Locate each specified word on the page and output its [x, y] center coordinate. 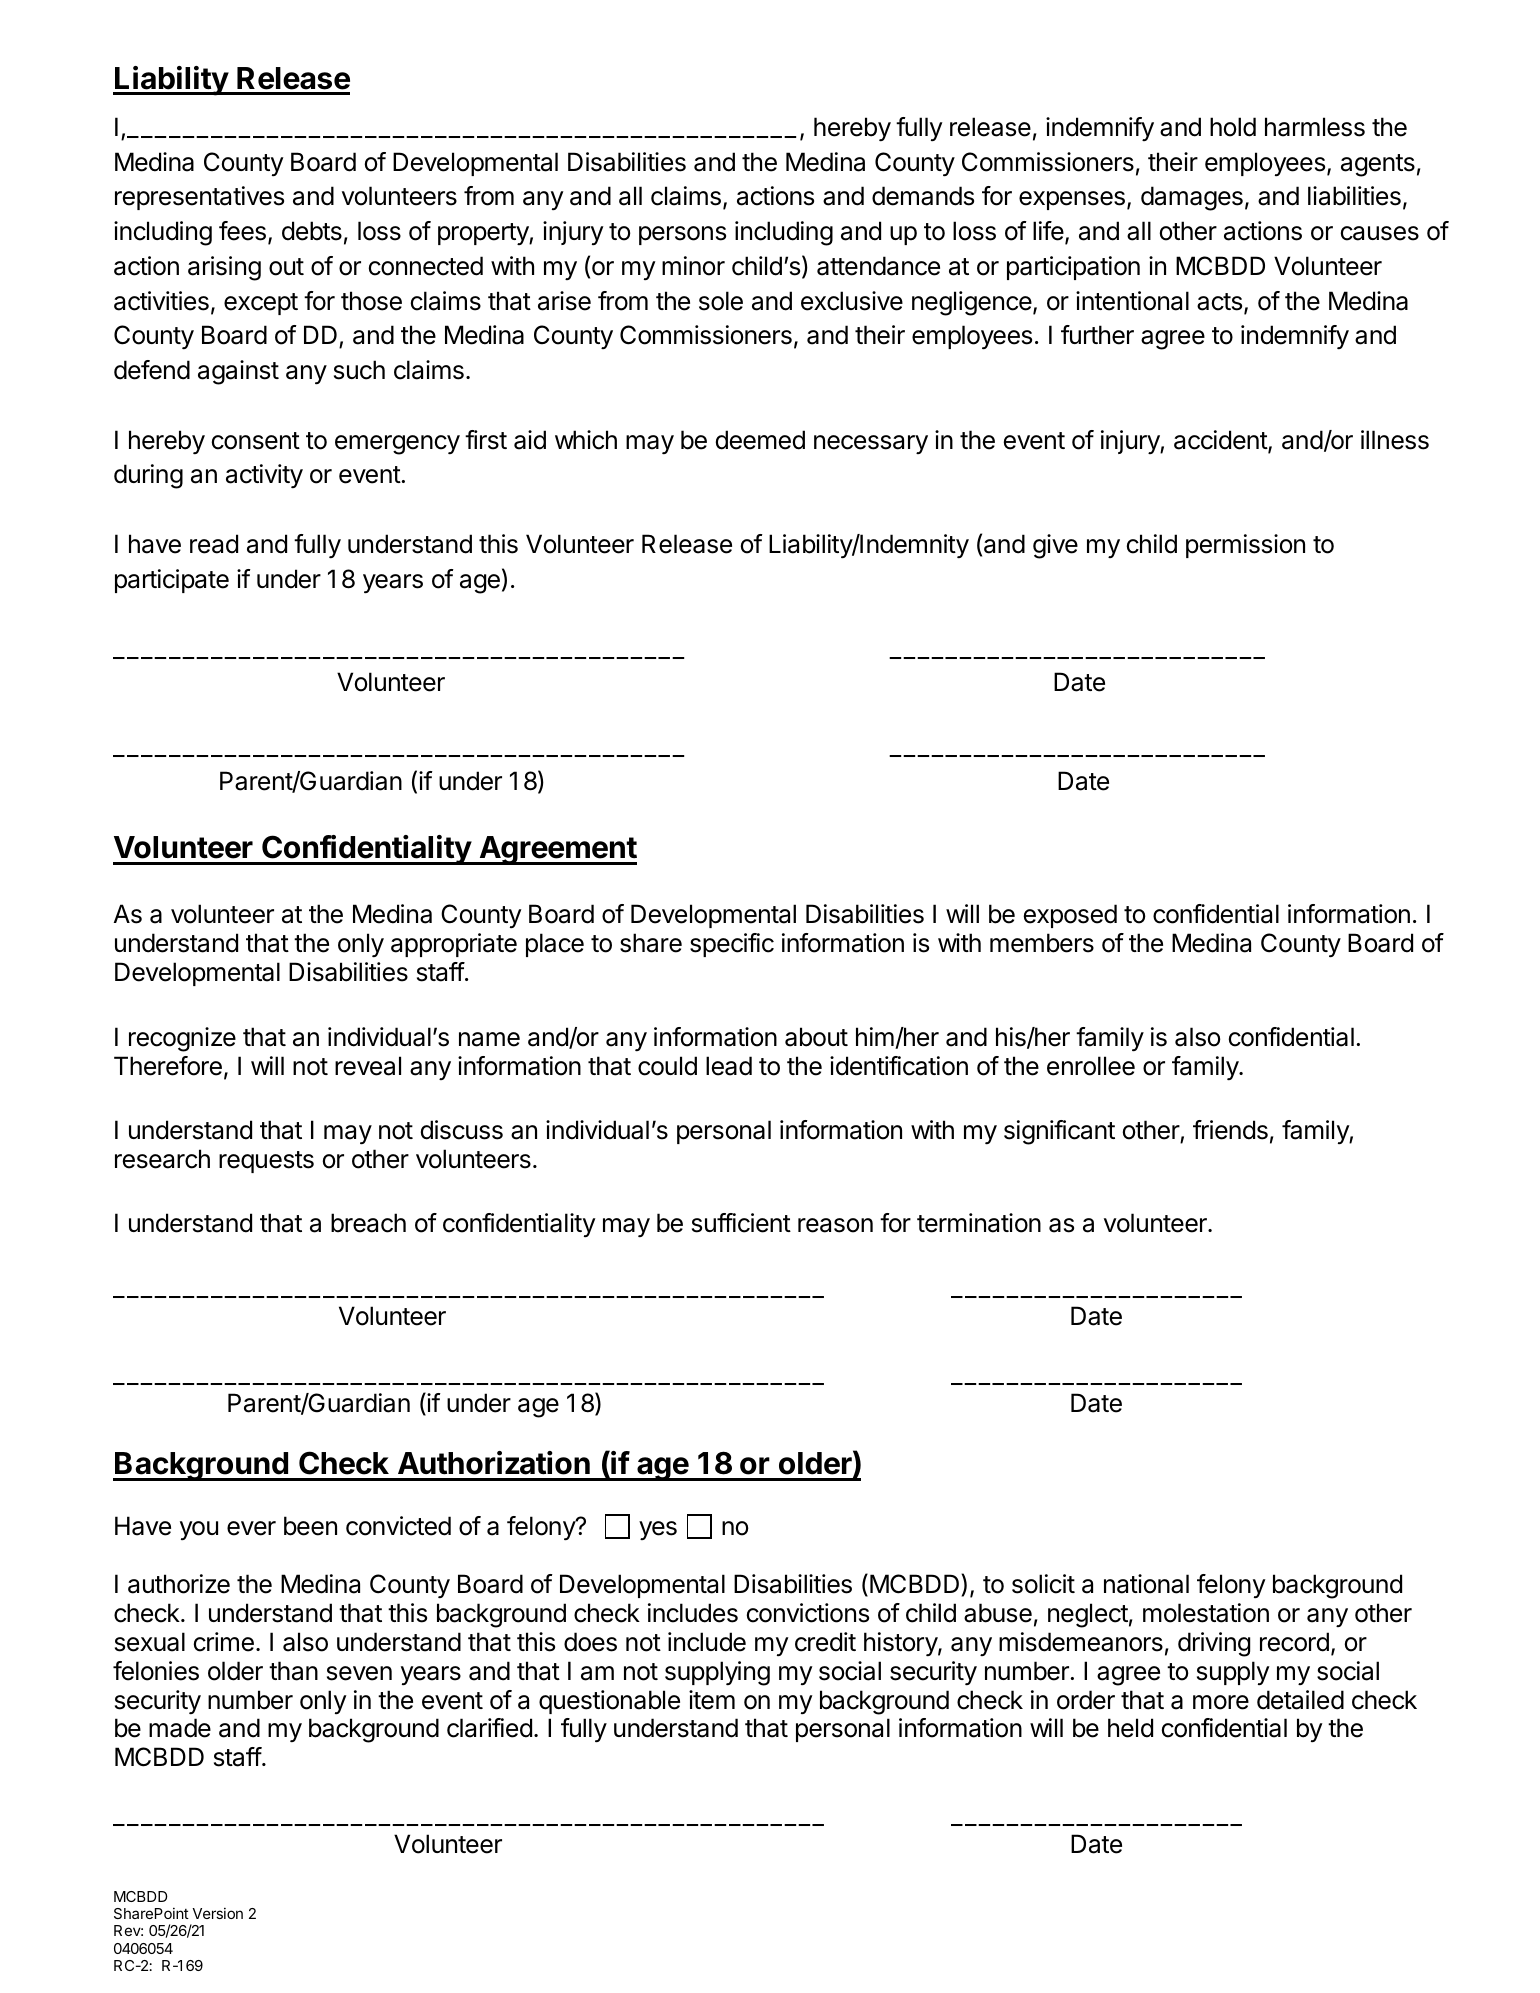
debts [312, 231]
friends [1230, 1130]
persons [682, 235]
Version [217, 1913]
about [816, 1037]
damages [1192, 198]
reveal [368, 1066]
